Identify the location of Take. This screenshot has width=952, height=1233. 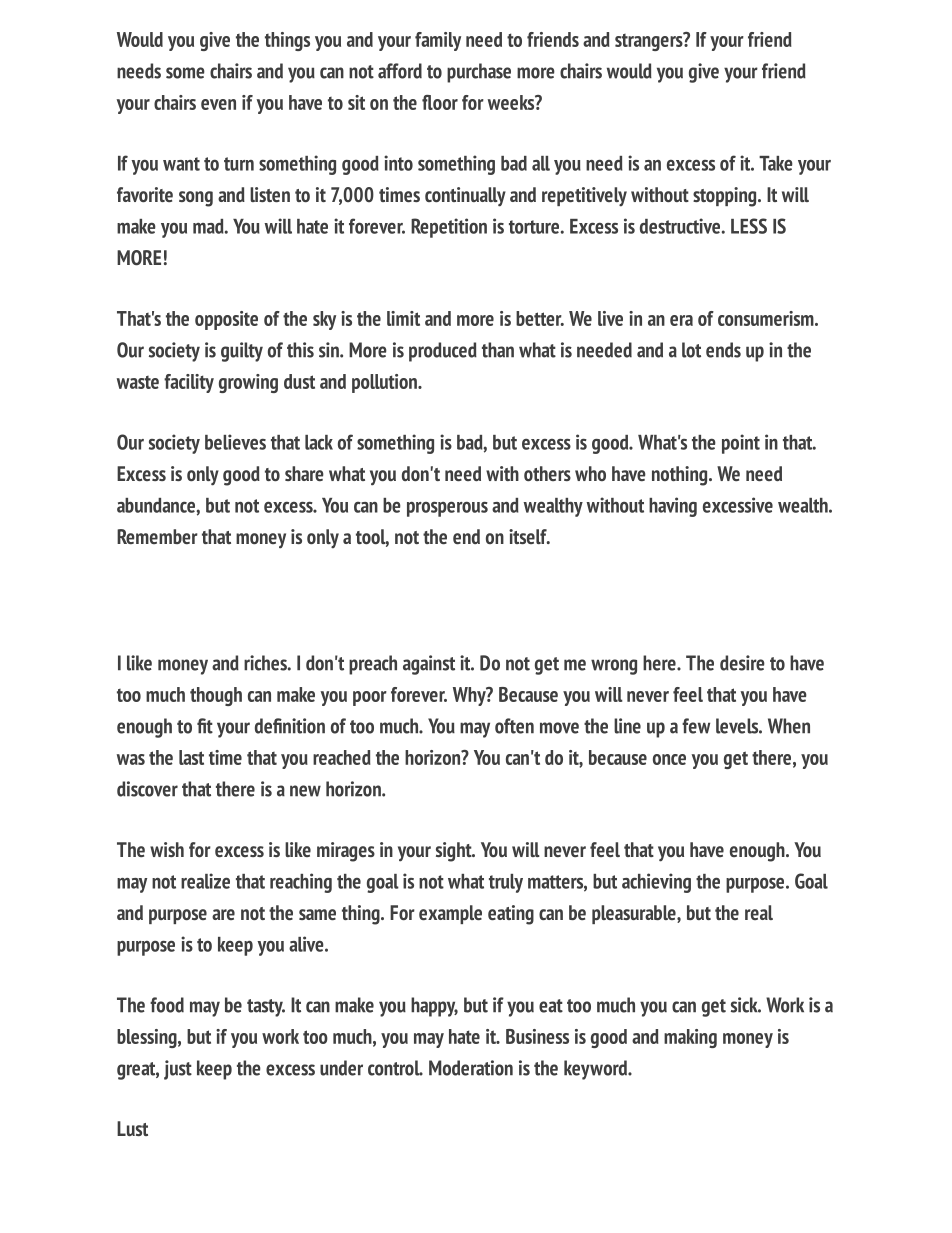
(776, 163).
